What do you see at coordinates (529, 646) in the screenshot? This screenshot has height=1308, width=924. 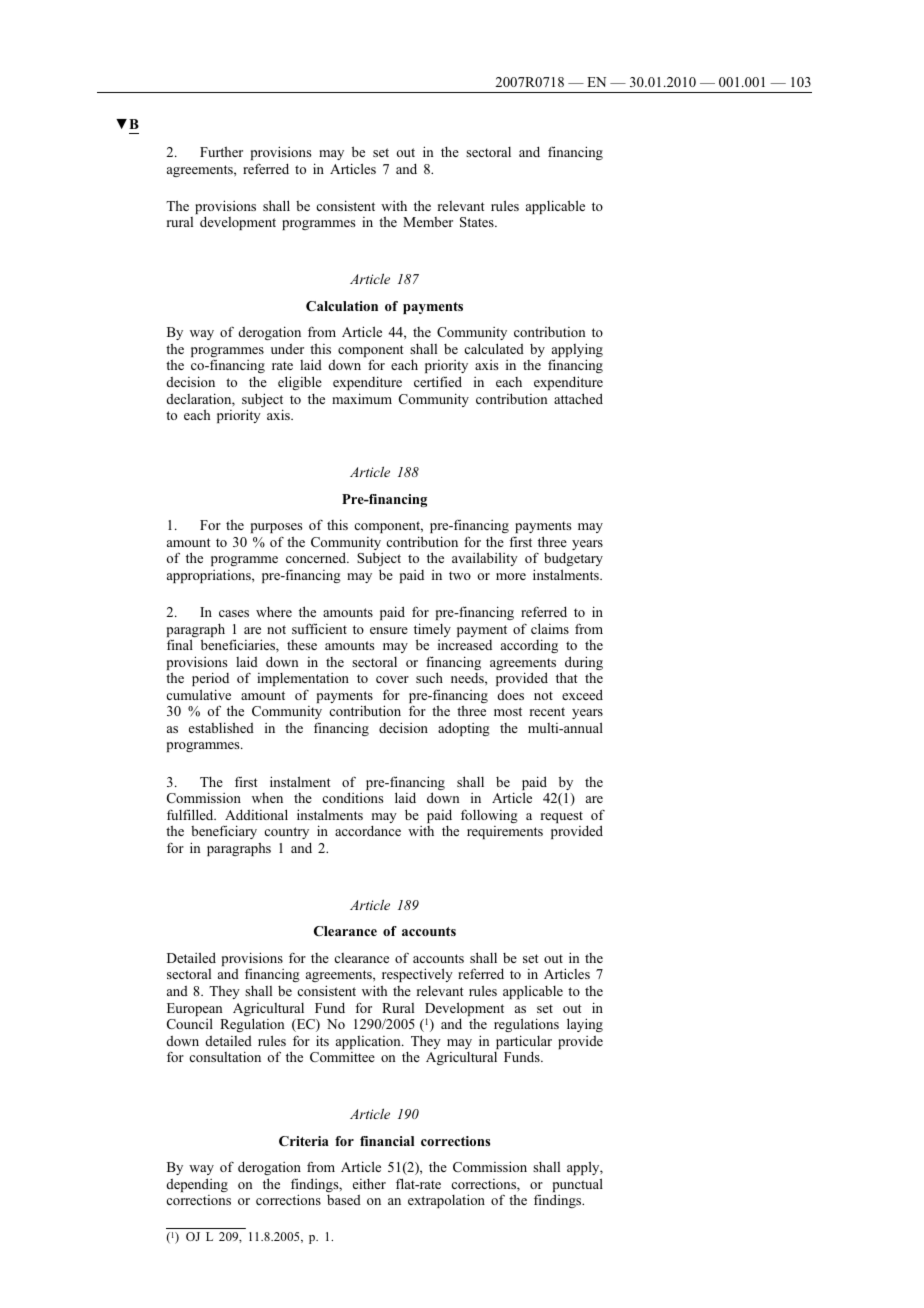 I see `according` at bounding box center [529, 646].
